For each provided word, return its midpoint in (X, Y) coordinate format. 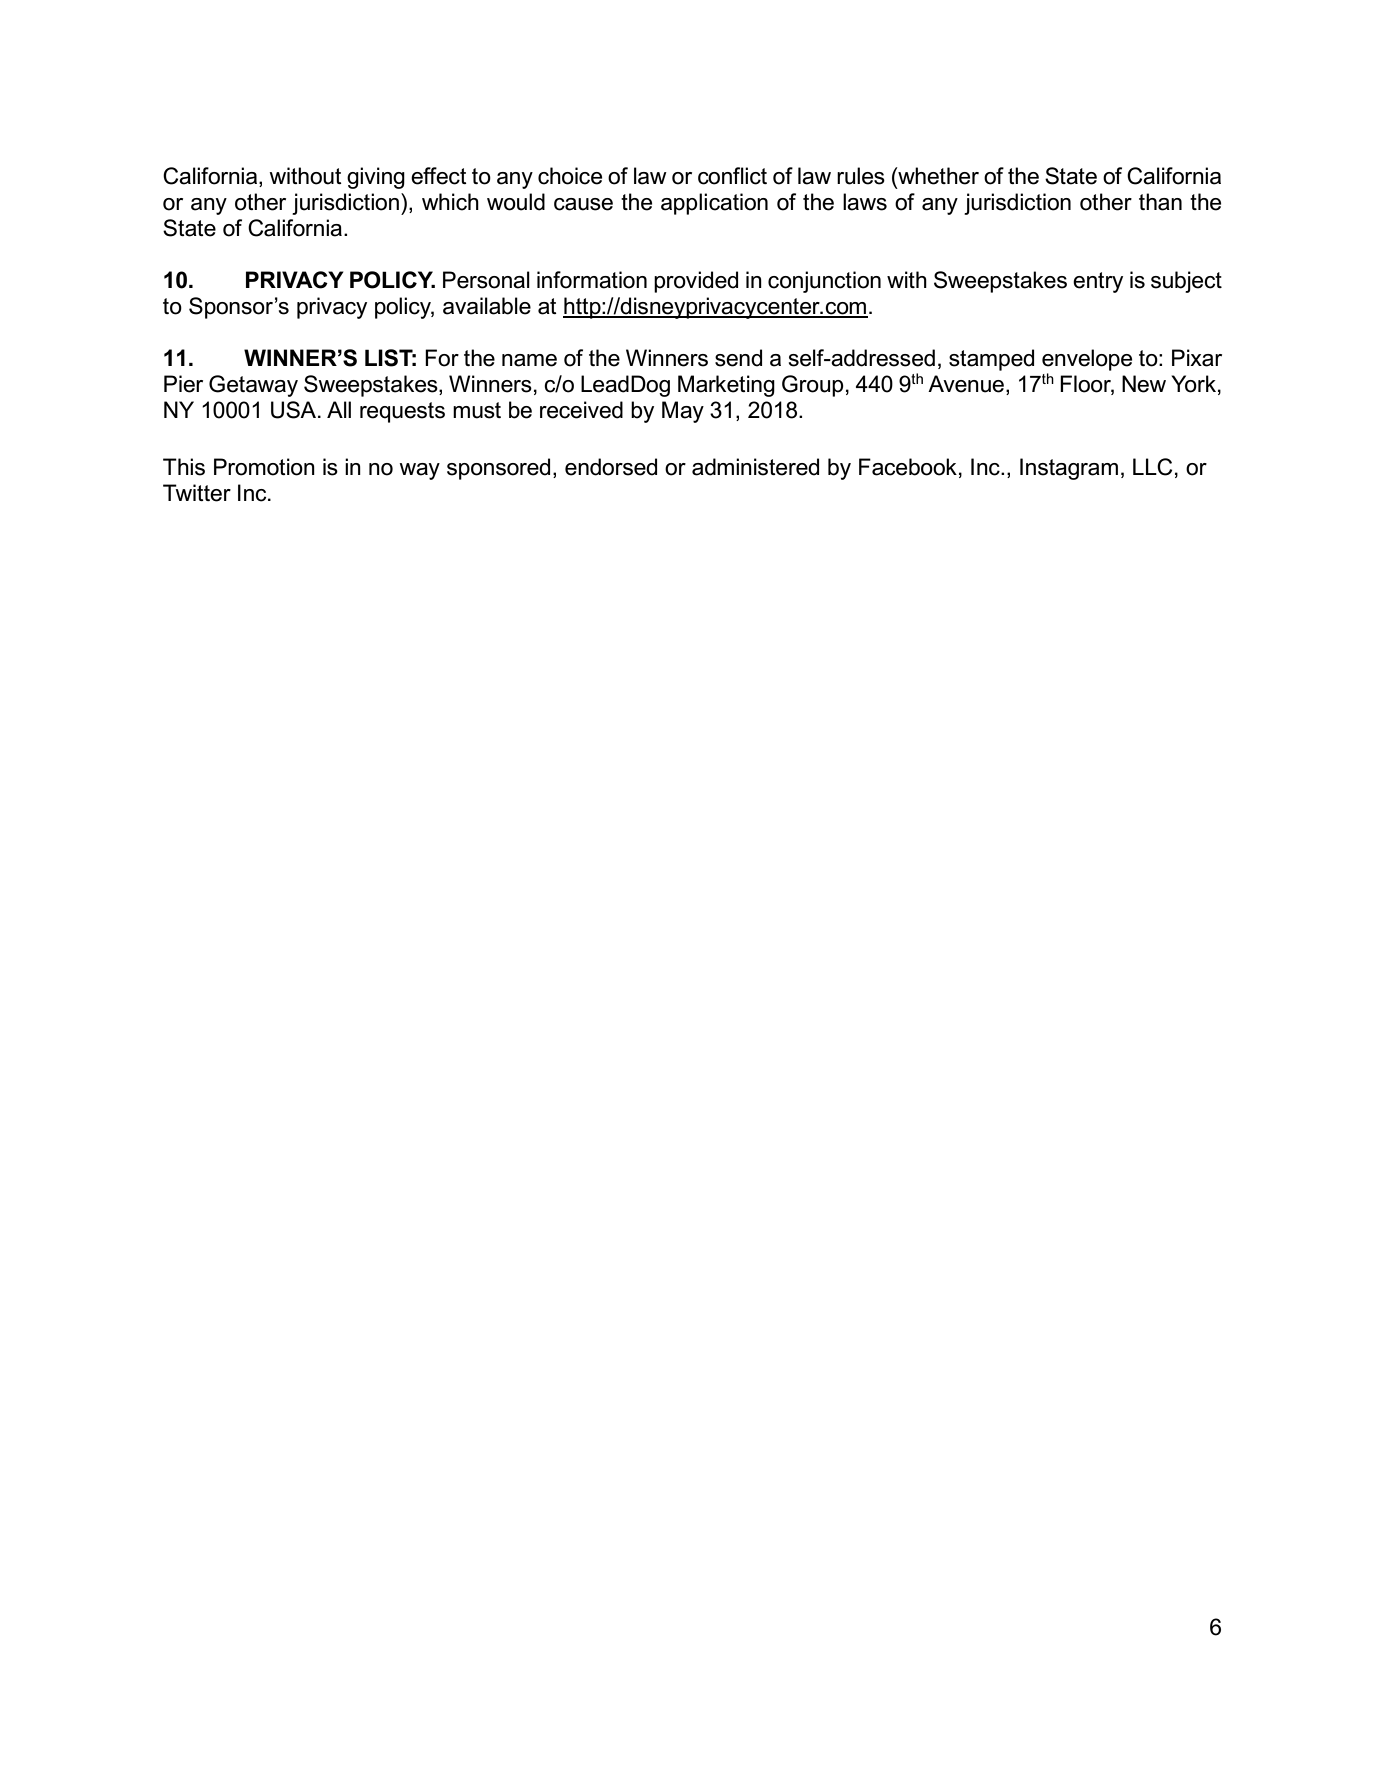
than (1160, 202)
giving (376, 178)
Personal (486, 280)
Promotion (264, 467)
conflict (732, 176)
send (738, 358)
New (1144, 384)
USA (295, 410)
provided (696, 282)
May (683, 412)
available (487, 306)
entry (1098, 282)
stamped (991, 360)
